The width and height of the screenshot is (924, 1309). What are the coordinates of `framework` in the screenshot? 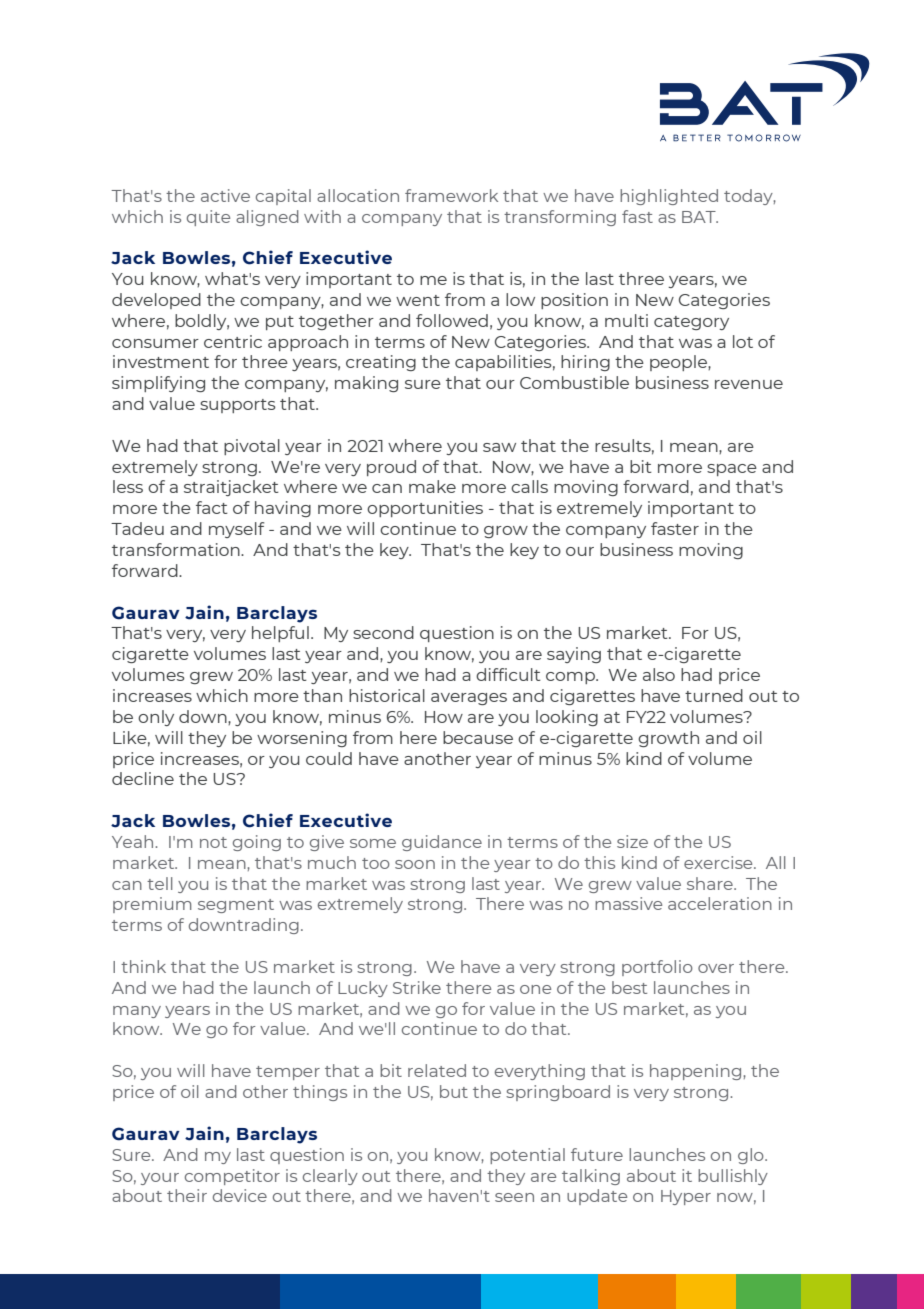 It's located at (451, 195).
